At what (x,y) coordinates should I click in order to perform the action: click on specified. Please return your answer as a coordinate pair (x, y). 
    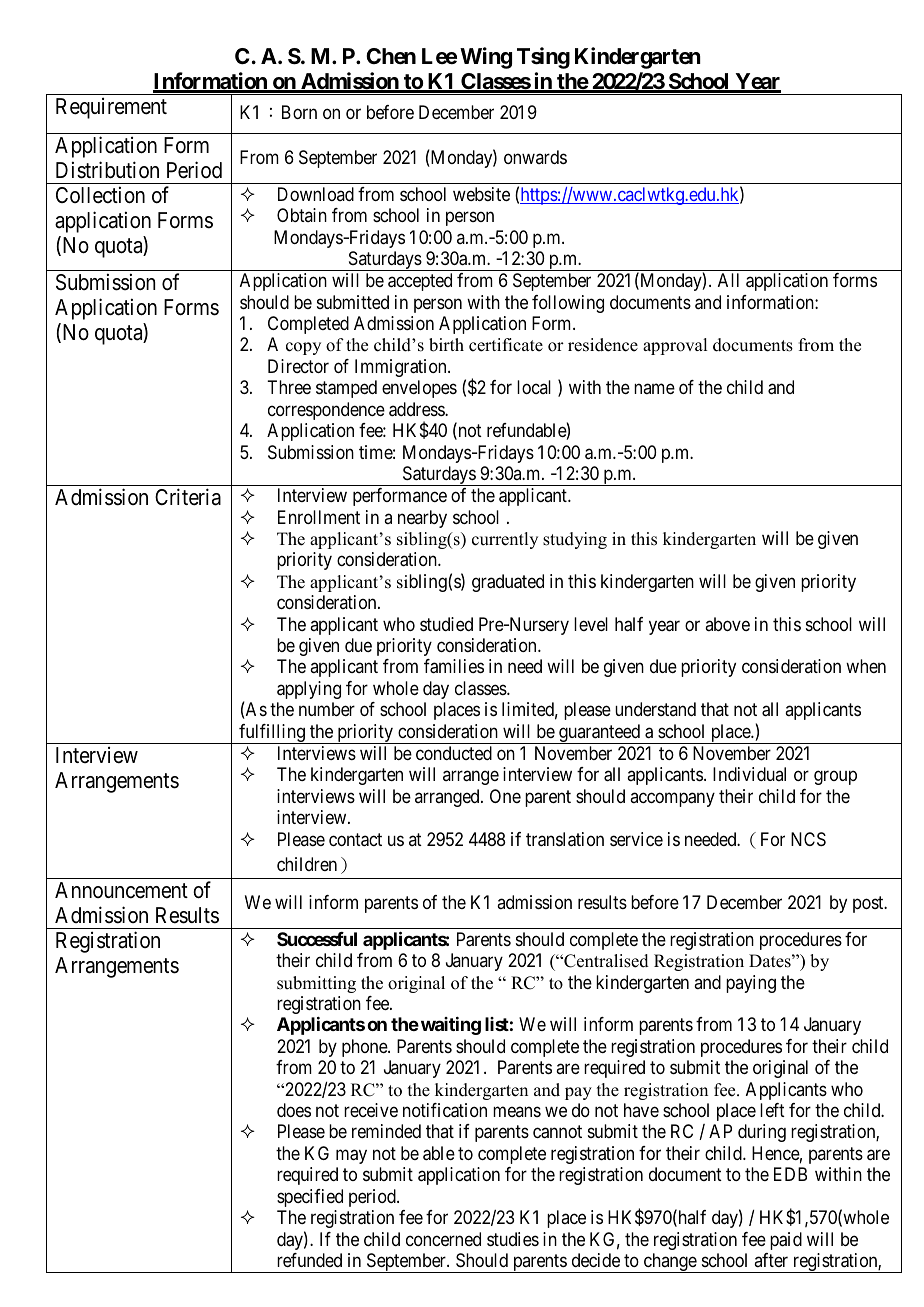
    Looking at the image, I should click on (310, 1198).
